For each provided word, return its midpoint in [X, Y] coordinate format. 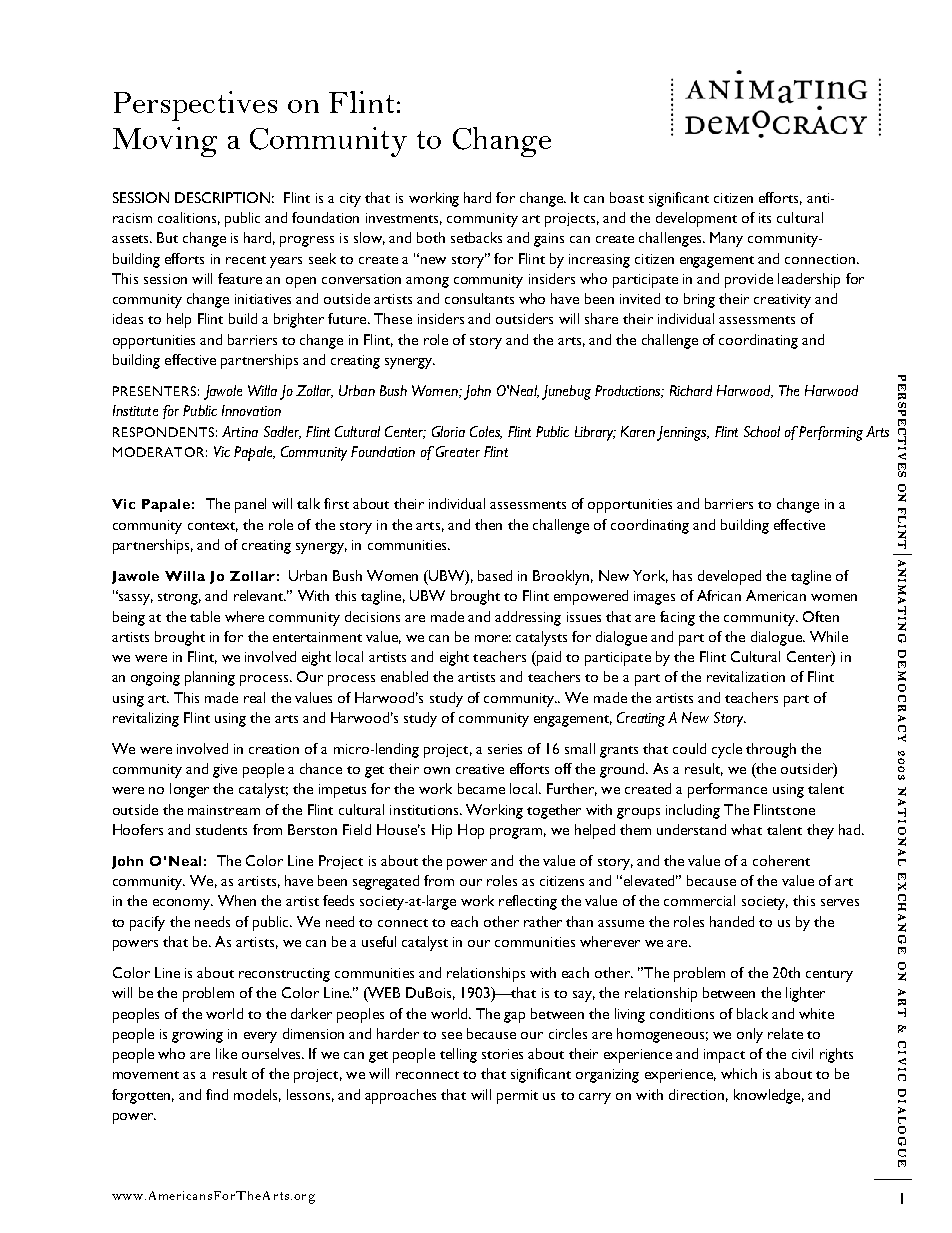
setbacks [476, 237]
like [226, 1053]
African [719, 595]
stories [502, 1054]
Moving [165, 142]
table [205, 616]
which [739, 1073]
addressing [528, 618]
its [765, 218]
